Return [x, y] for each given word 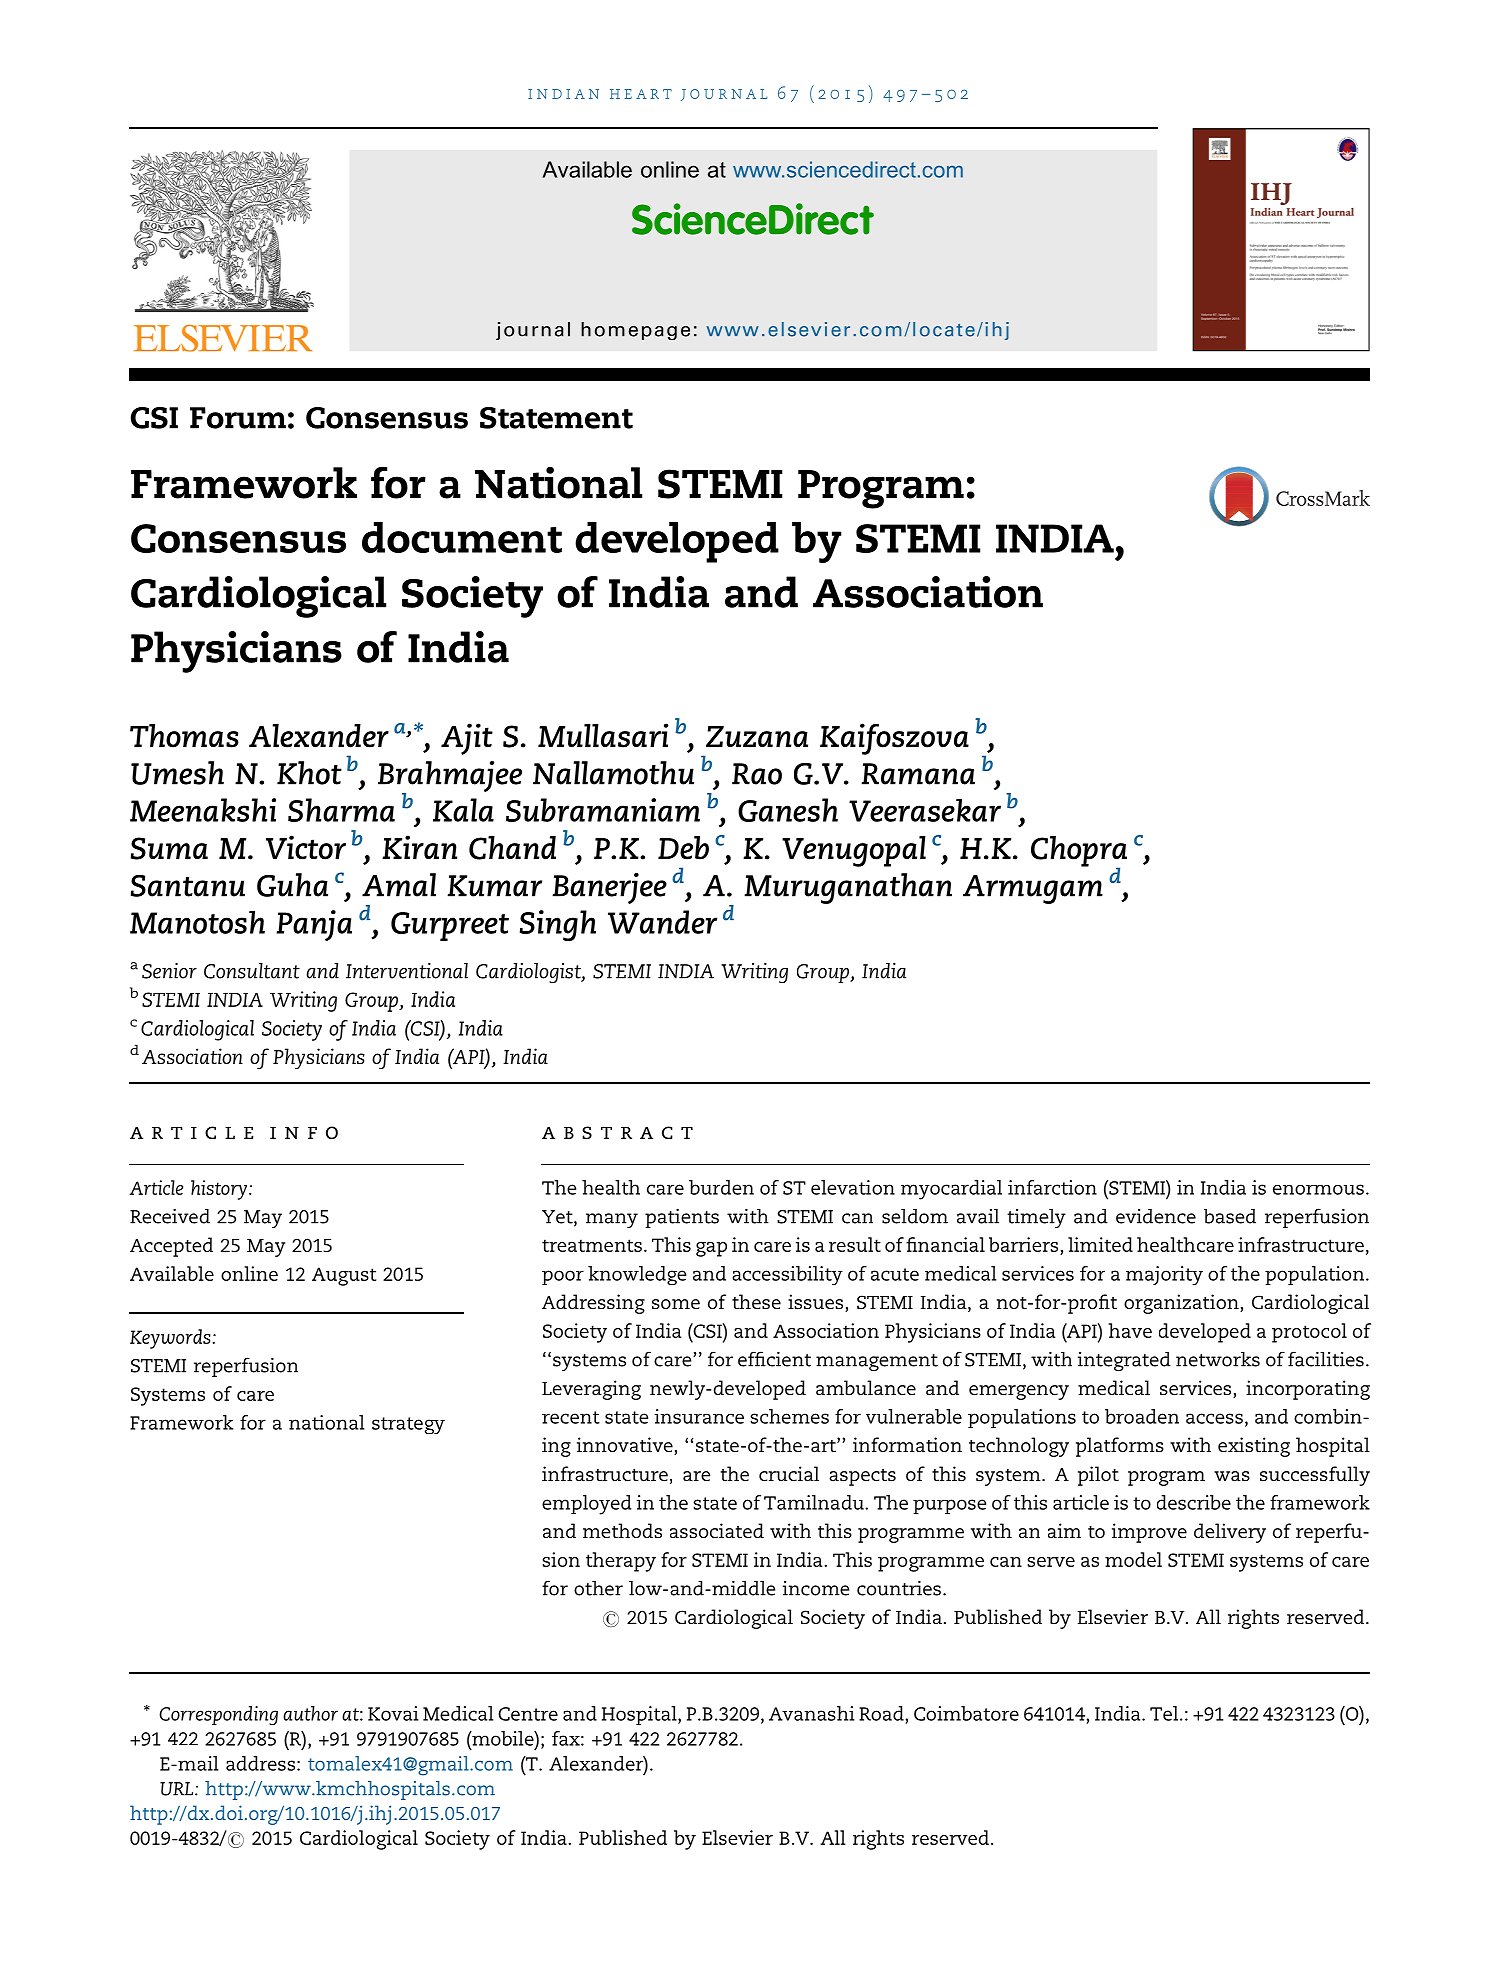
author [310, 1713]
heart [641, 94]
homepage [635, 331]
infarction [1052, 1187]
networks [1218, 1359]
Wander [662, 922]
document [462, 537]
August [344, 1276]
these [756, 1301]
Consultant [252, 971]
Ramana [918, 774]
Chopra [1079, 852]
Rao [757, 774]
